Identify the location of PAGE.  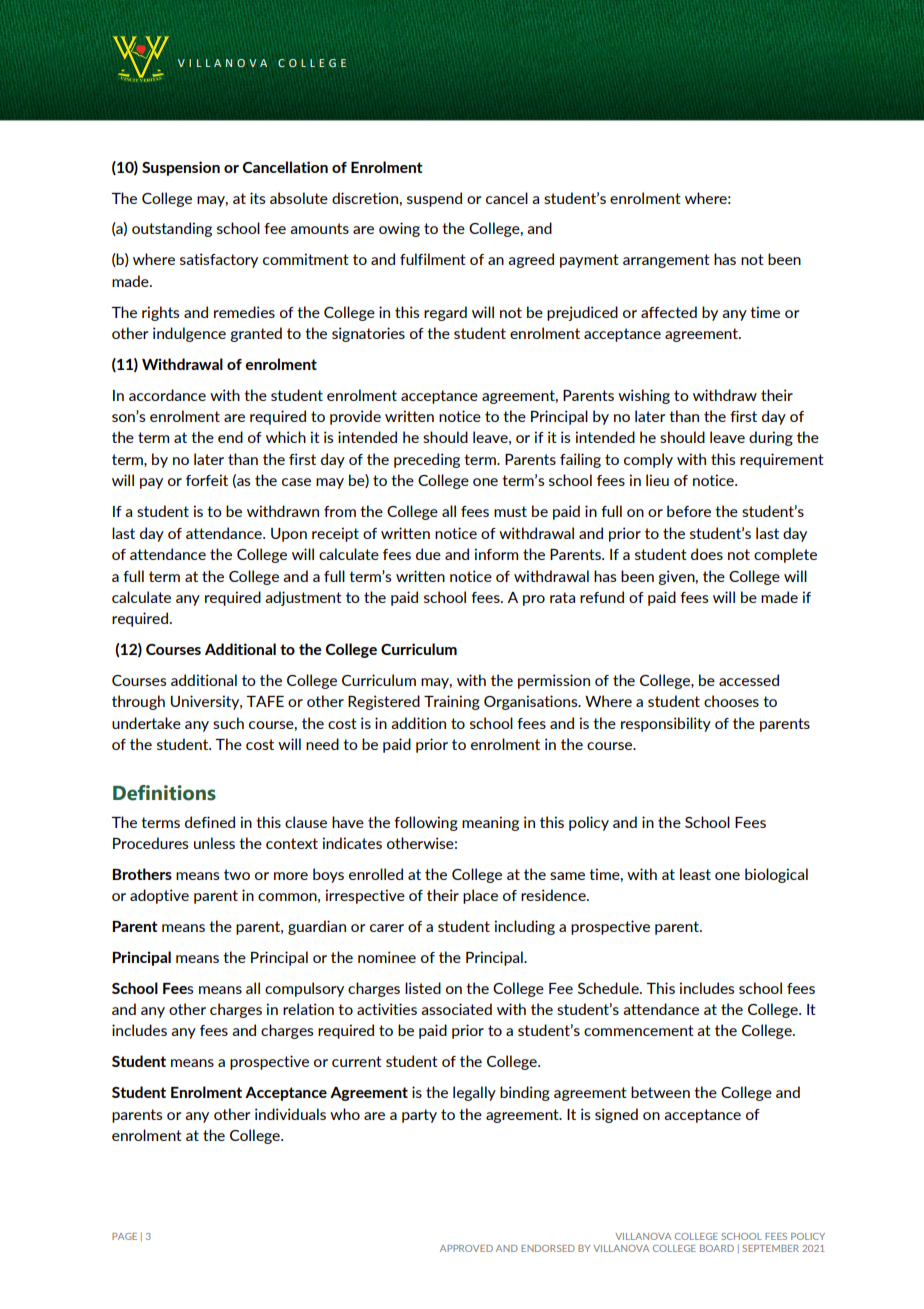
(124, 1236).
